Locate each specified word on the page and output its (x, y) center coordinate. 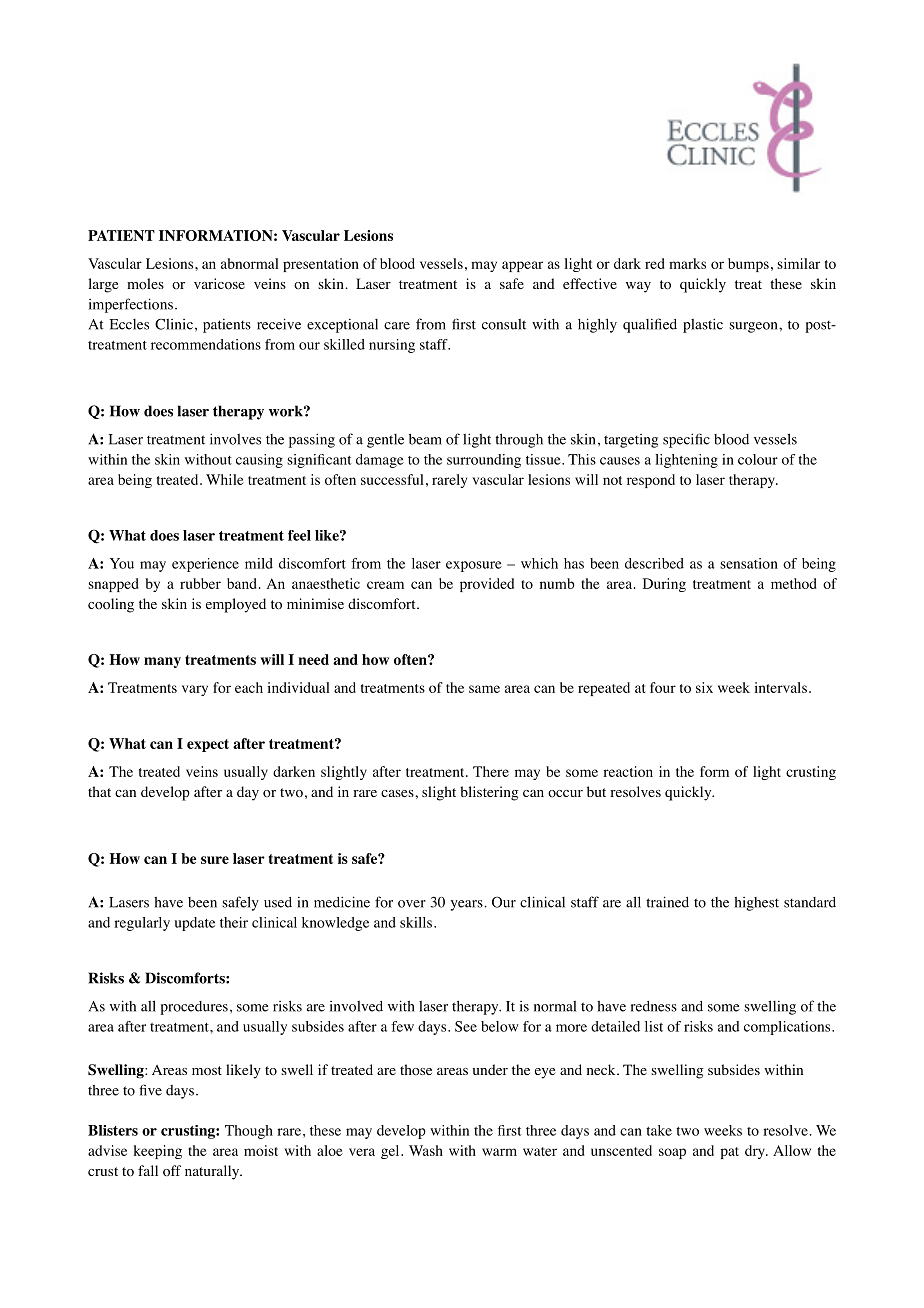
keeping (157, 1152)
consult (504, 324)
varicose (219, 284)
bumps (748, 265)
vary (195, 690)
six (704, 687)
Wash (426, 1150)
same (484, 689)
